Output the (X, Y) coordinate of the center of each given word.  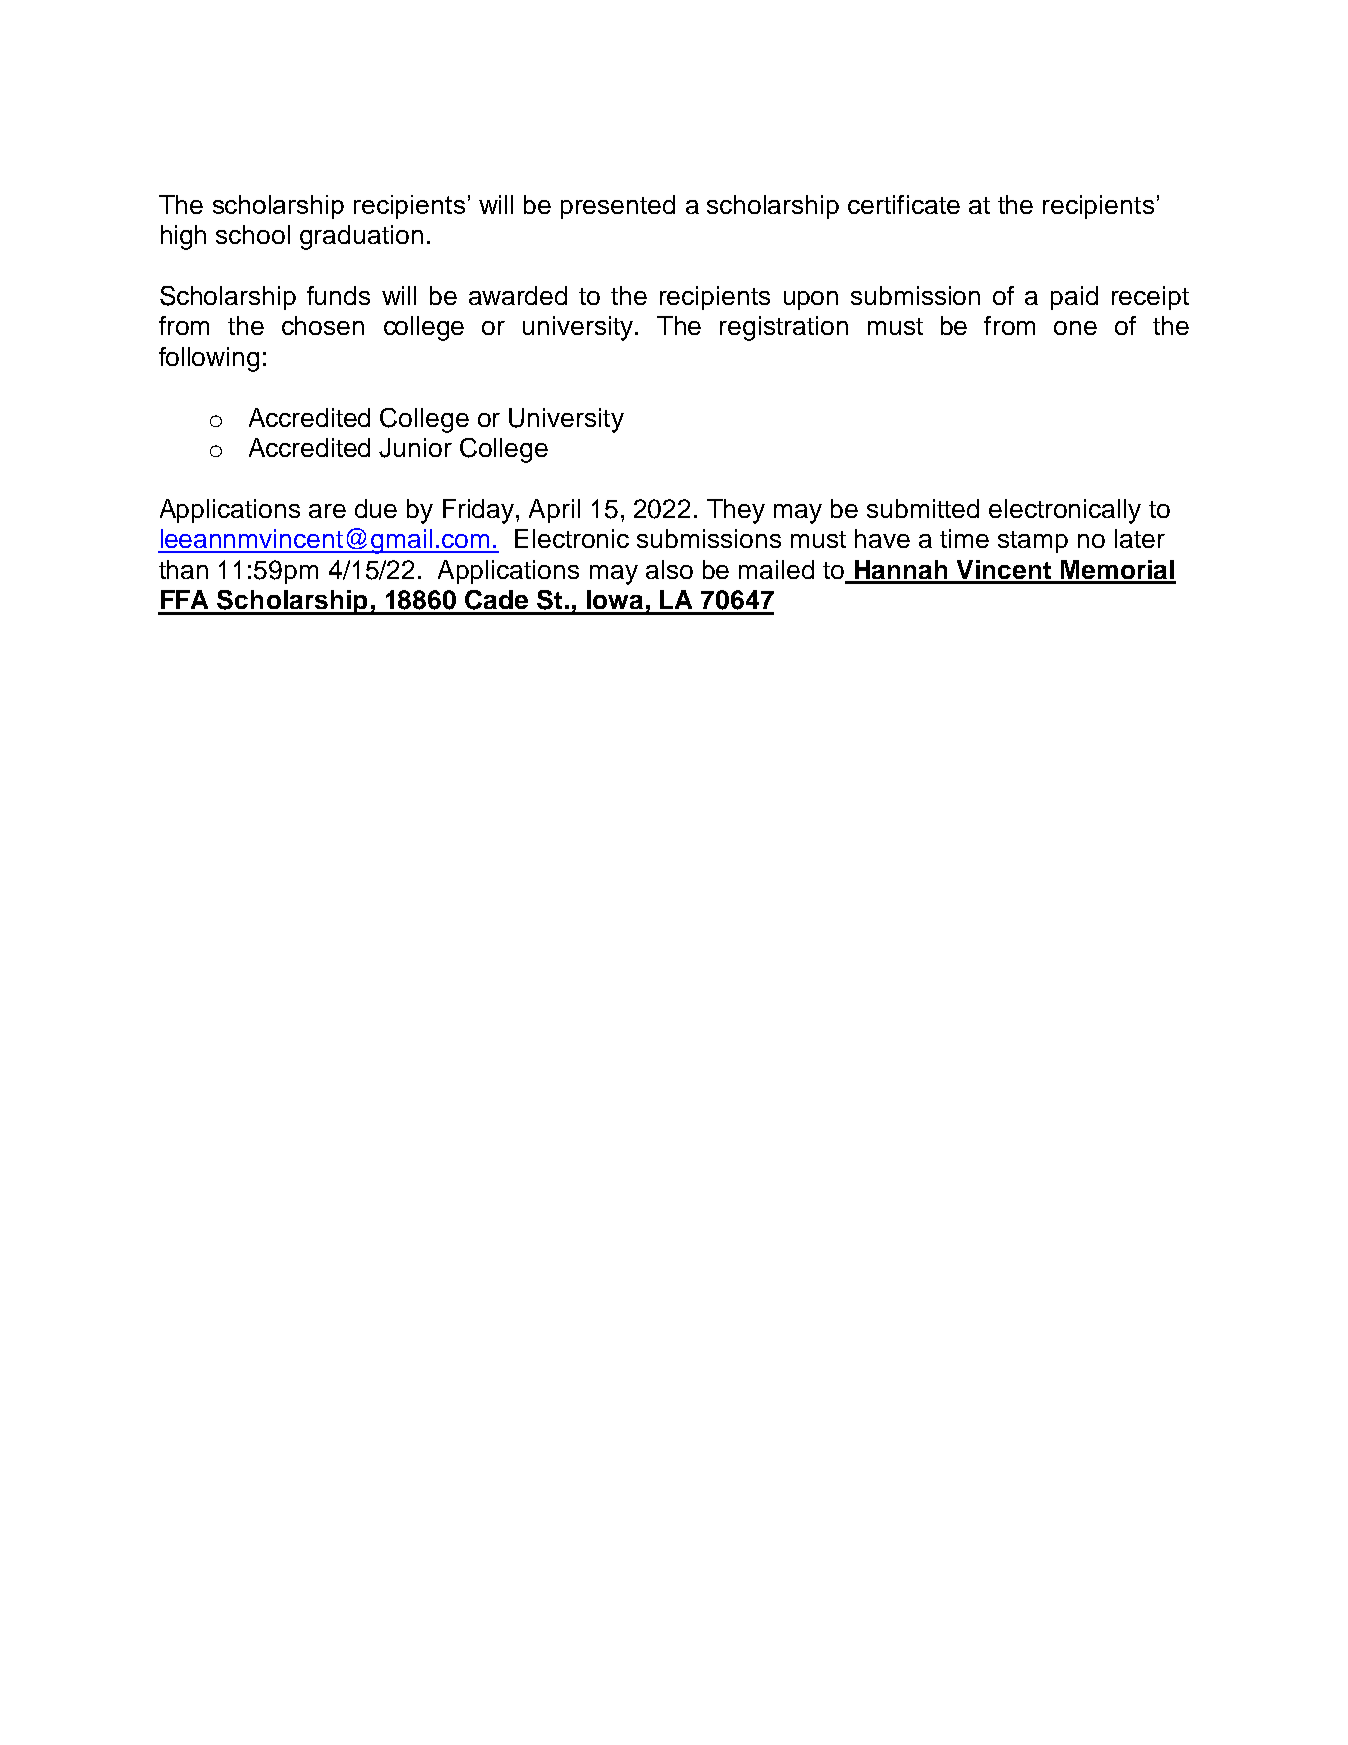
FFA (184, 599)
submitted (923, 508)
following (209, 359)
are (327, 511)
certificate (904, 204)
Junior (415, 448)
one (1075, 328)
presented (618, 207)
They (736, 511)
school (253, 234)
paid (1074, 298)
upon (811, 300)
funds (338, 295)
